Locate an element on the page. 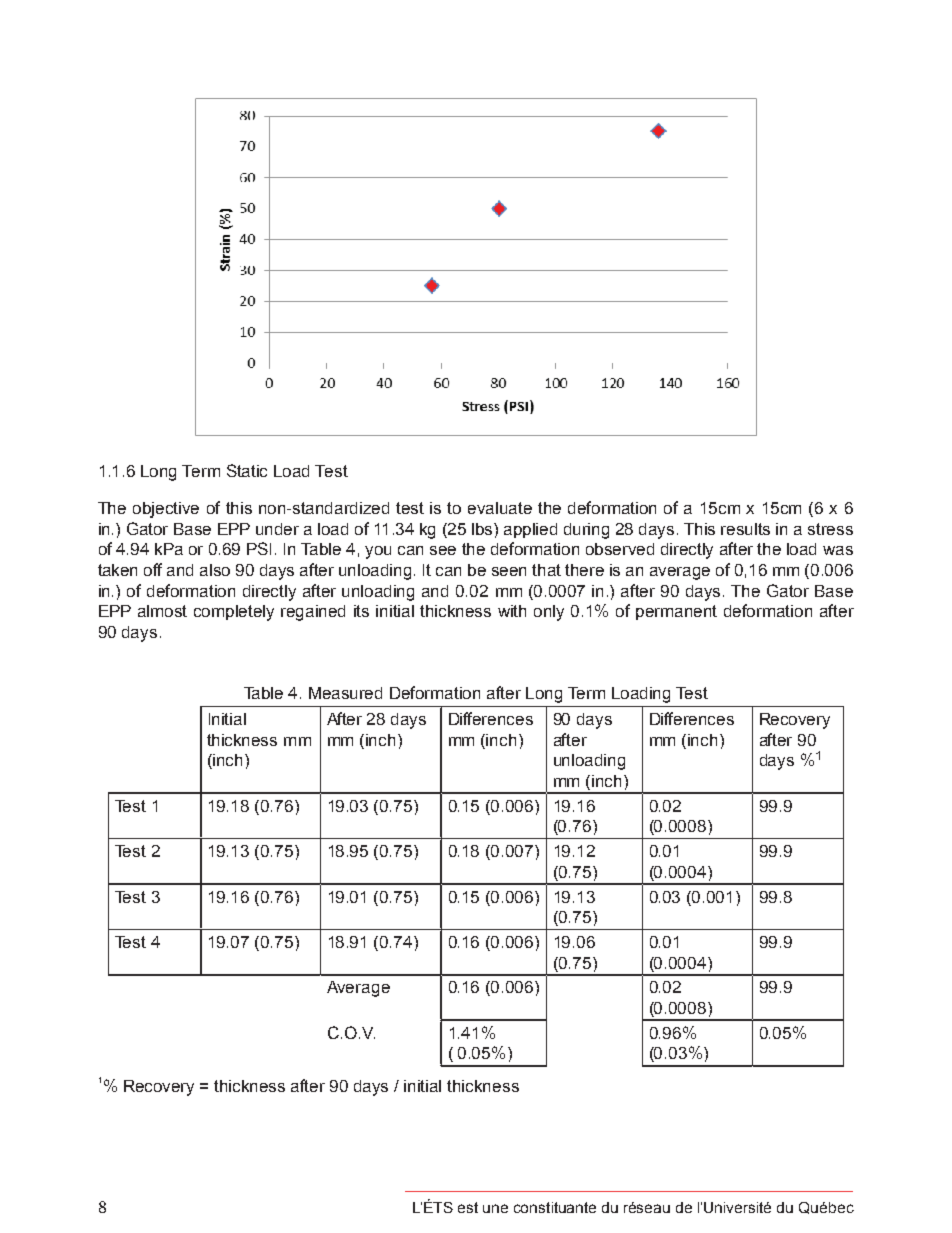 This image has width=952, height=1233. there is located at coordinates (584, 570).
